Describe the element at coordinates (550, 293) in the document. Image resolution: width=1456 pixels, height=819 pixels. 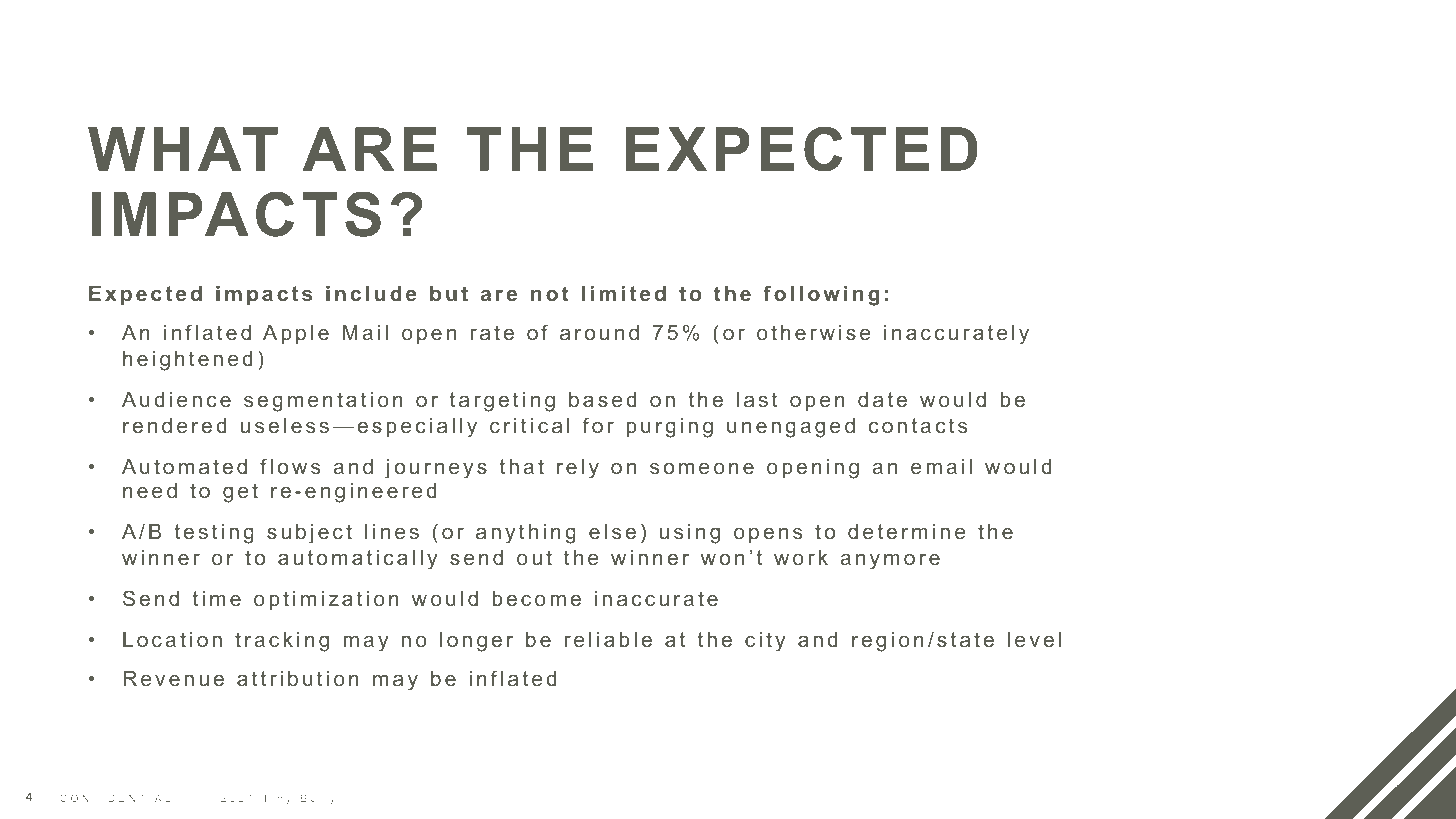
I see `not` at that location.
